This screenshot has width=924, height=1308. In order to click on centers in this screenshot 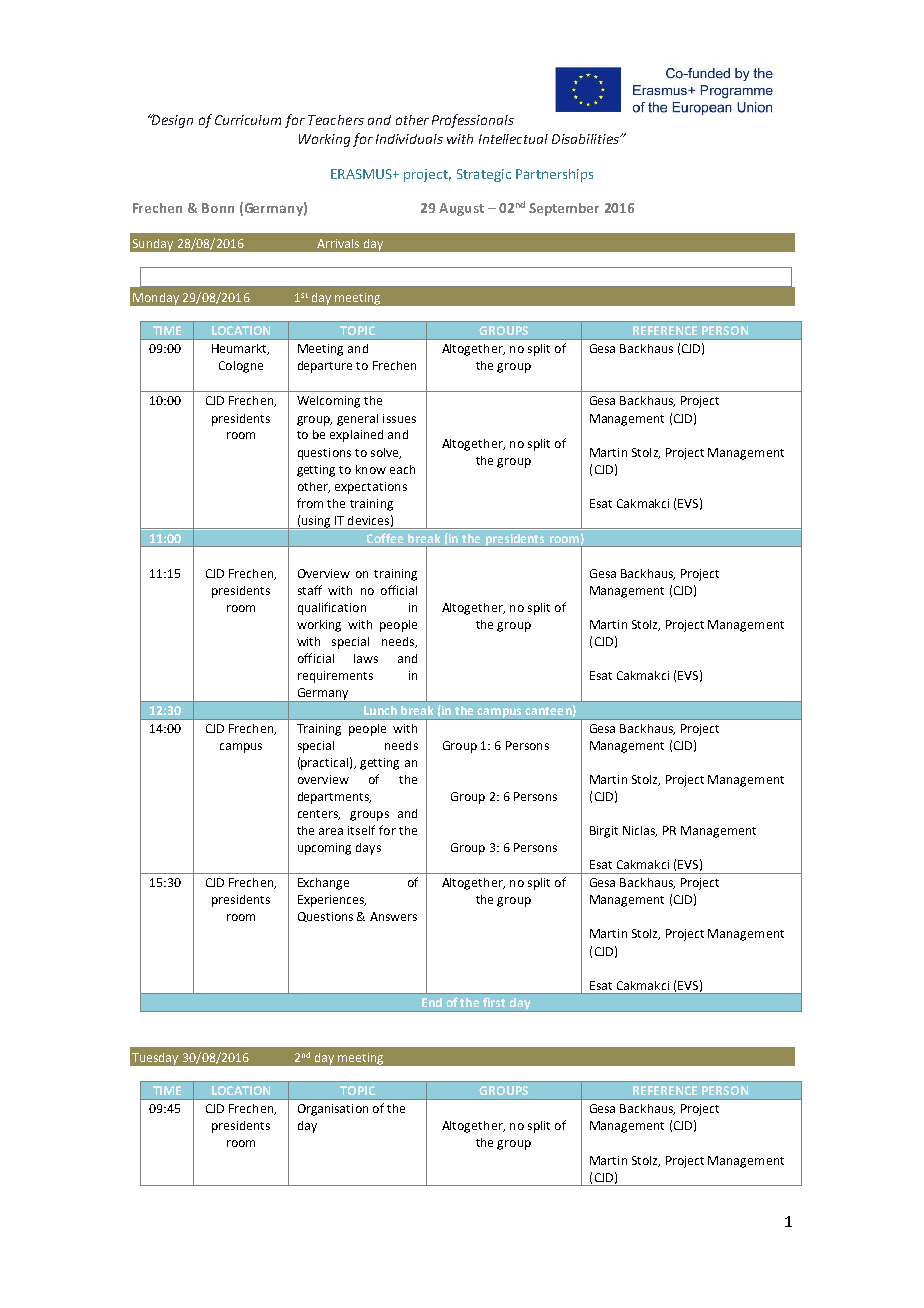, I will do `click(319, 815)`.
